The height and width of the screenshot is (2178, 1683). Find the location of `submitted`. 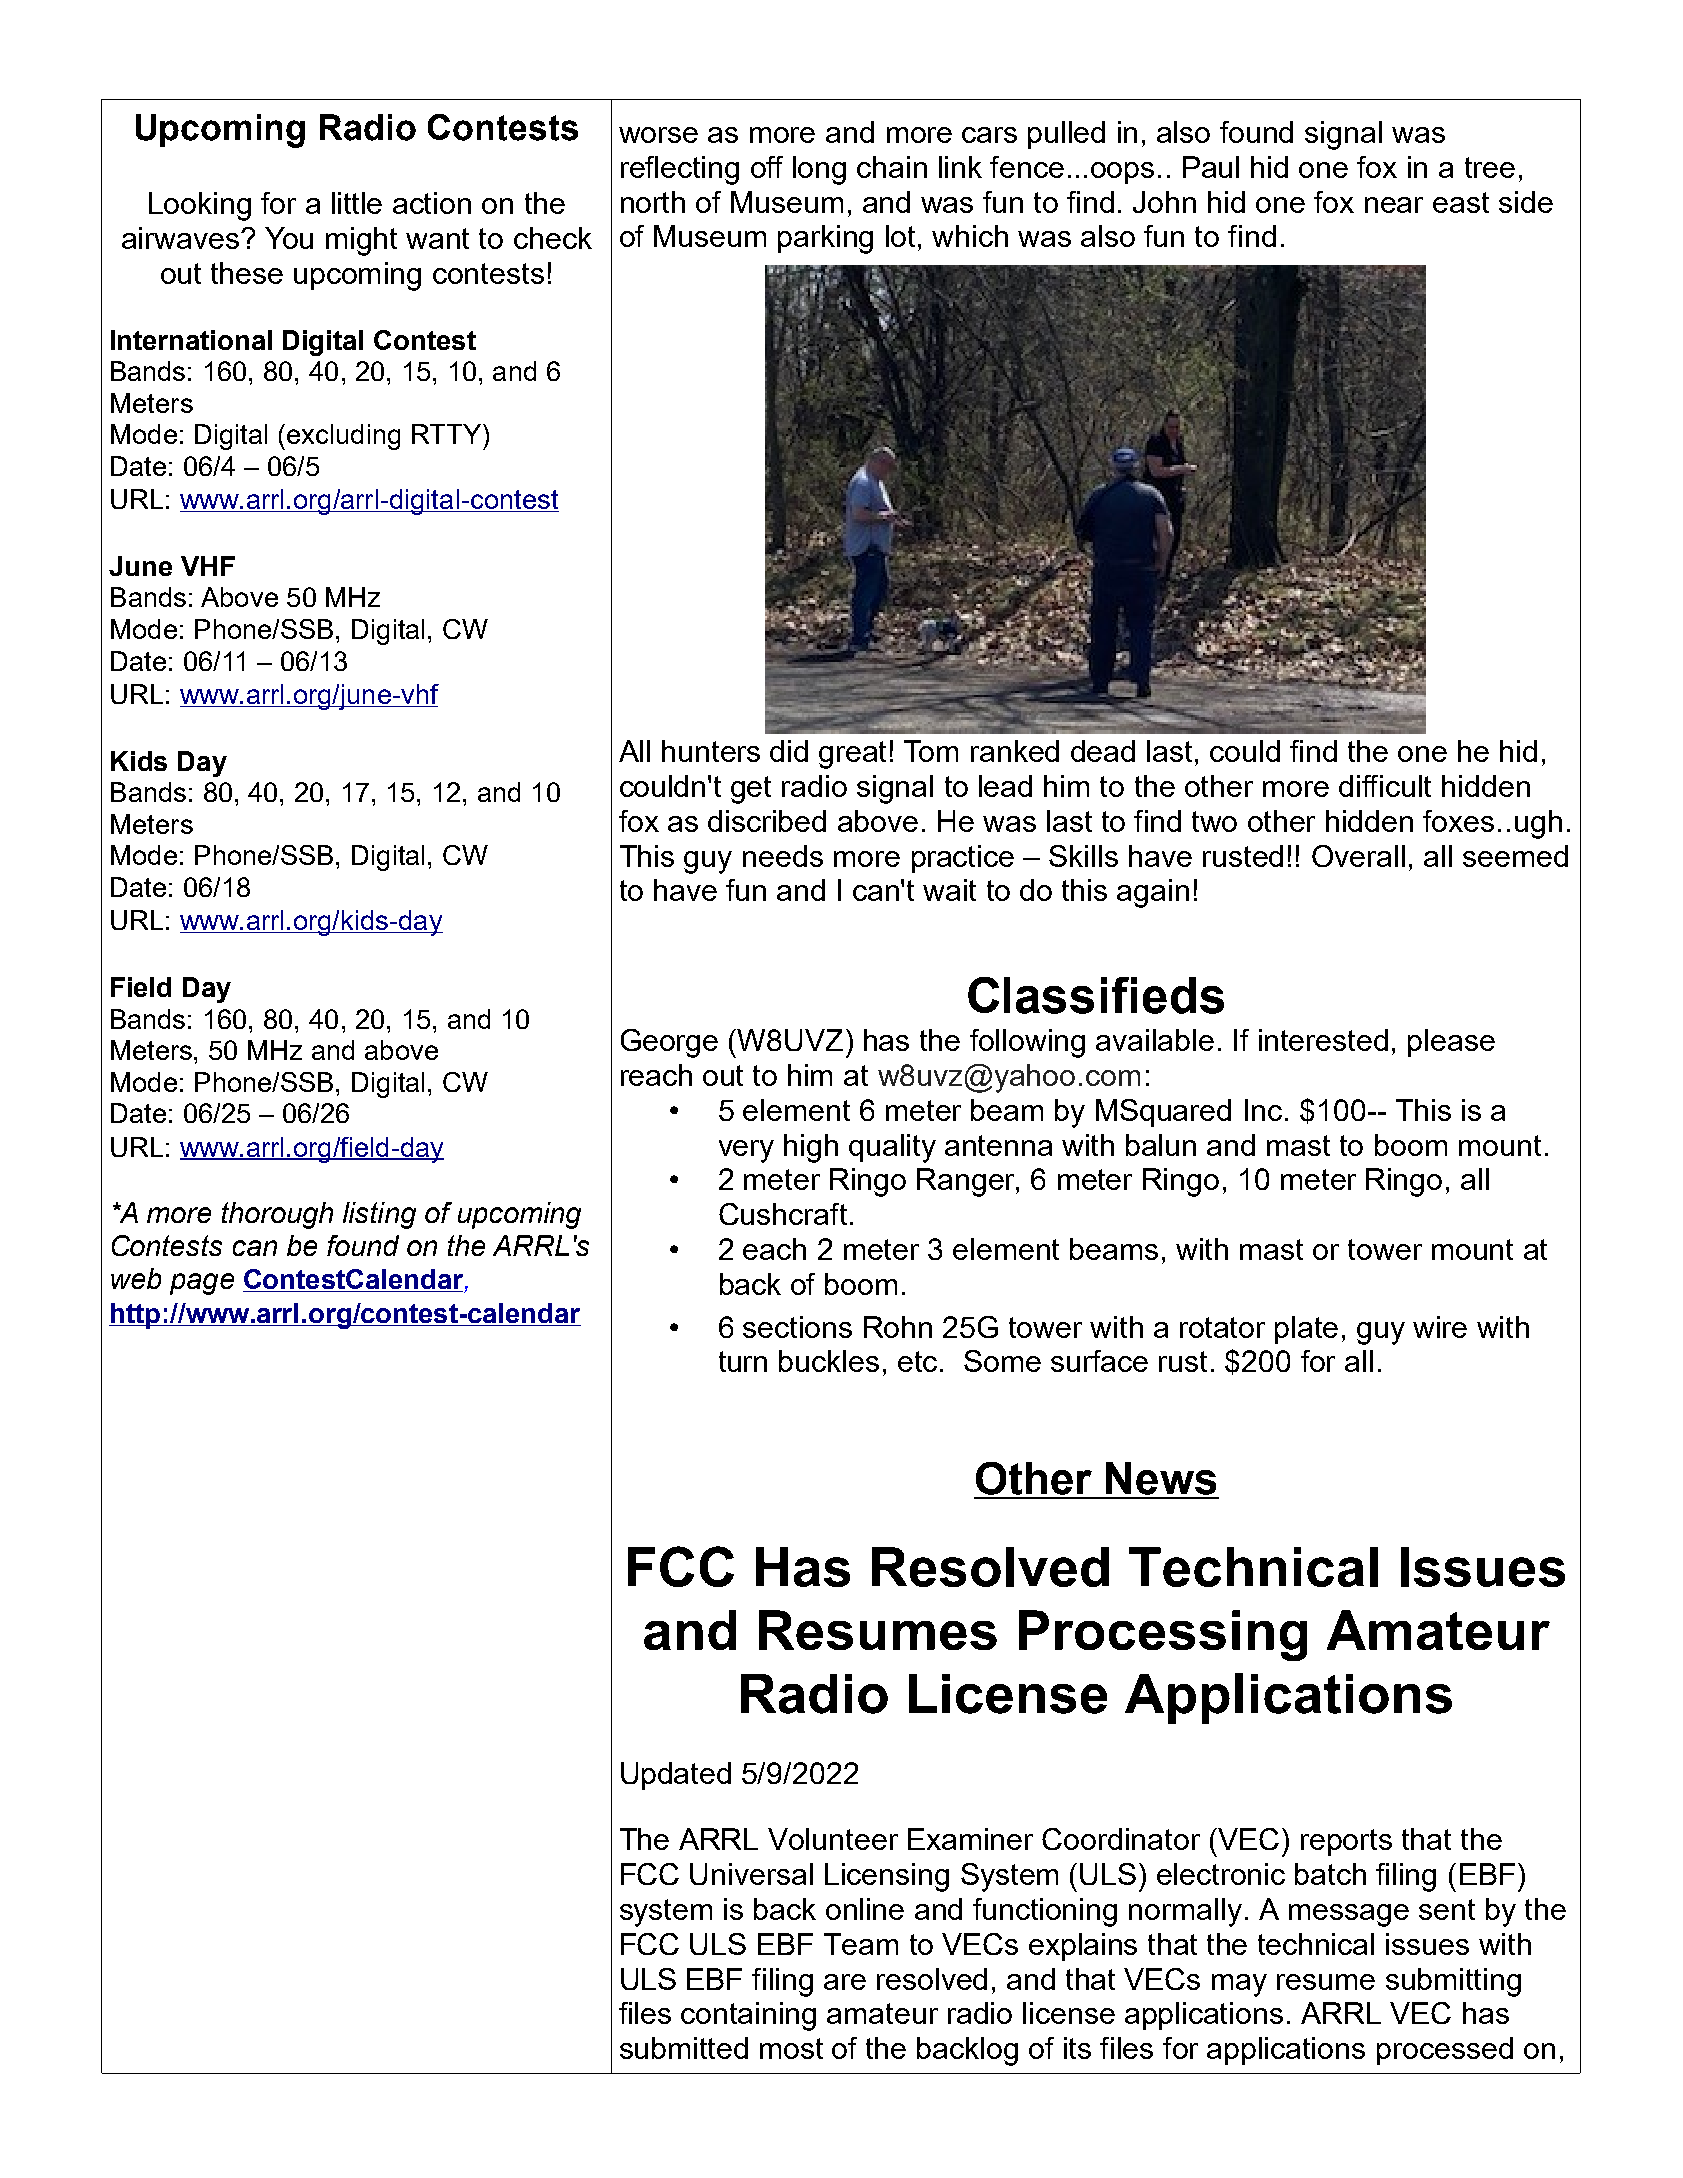

submitted is located at coordinates (684, 2048).
